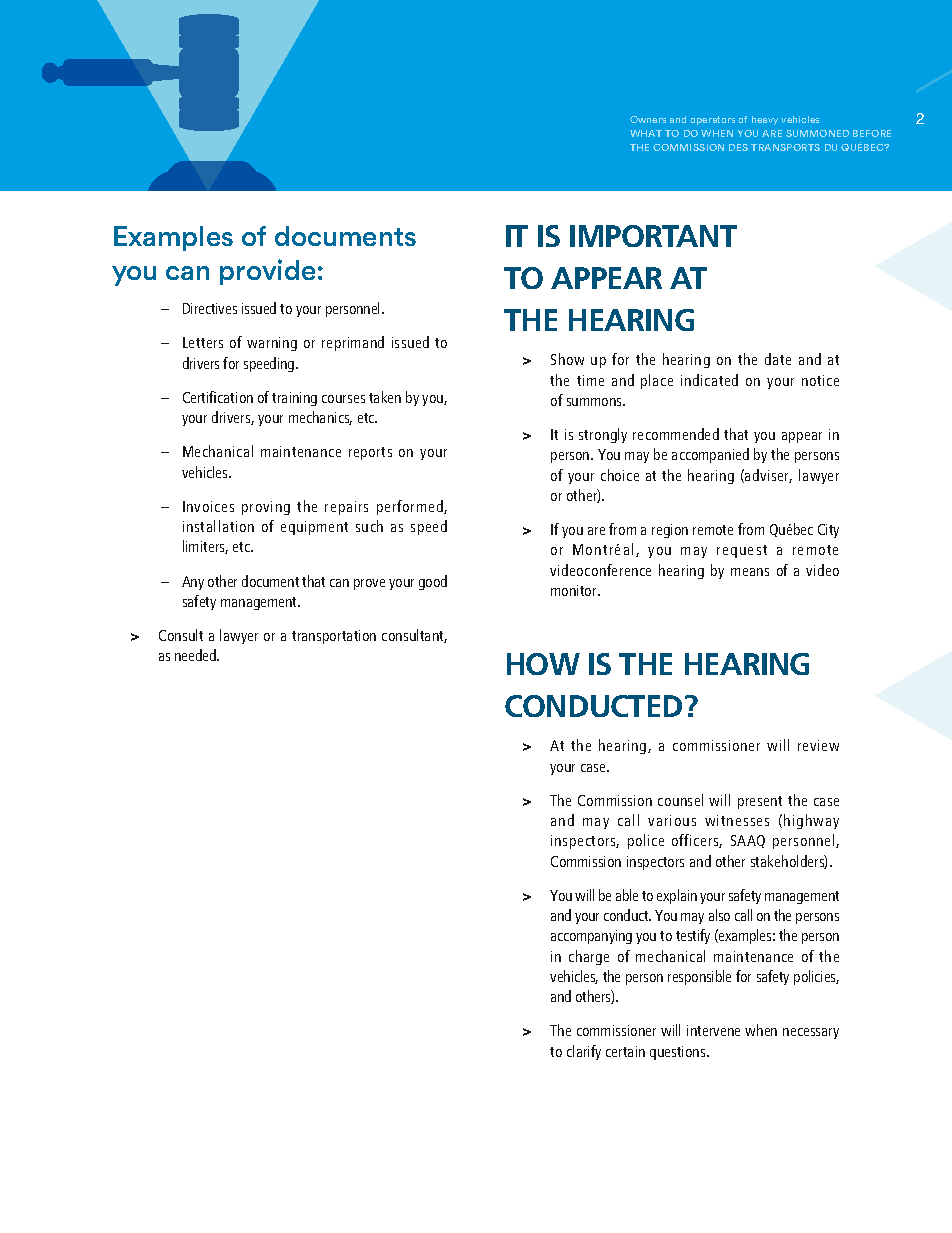 This screenshot has width=952, height=1233. I want to click on needed, so click(197, 655).
